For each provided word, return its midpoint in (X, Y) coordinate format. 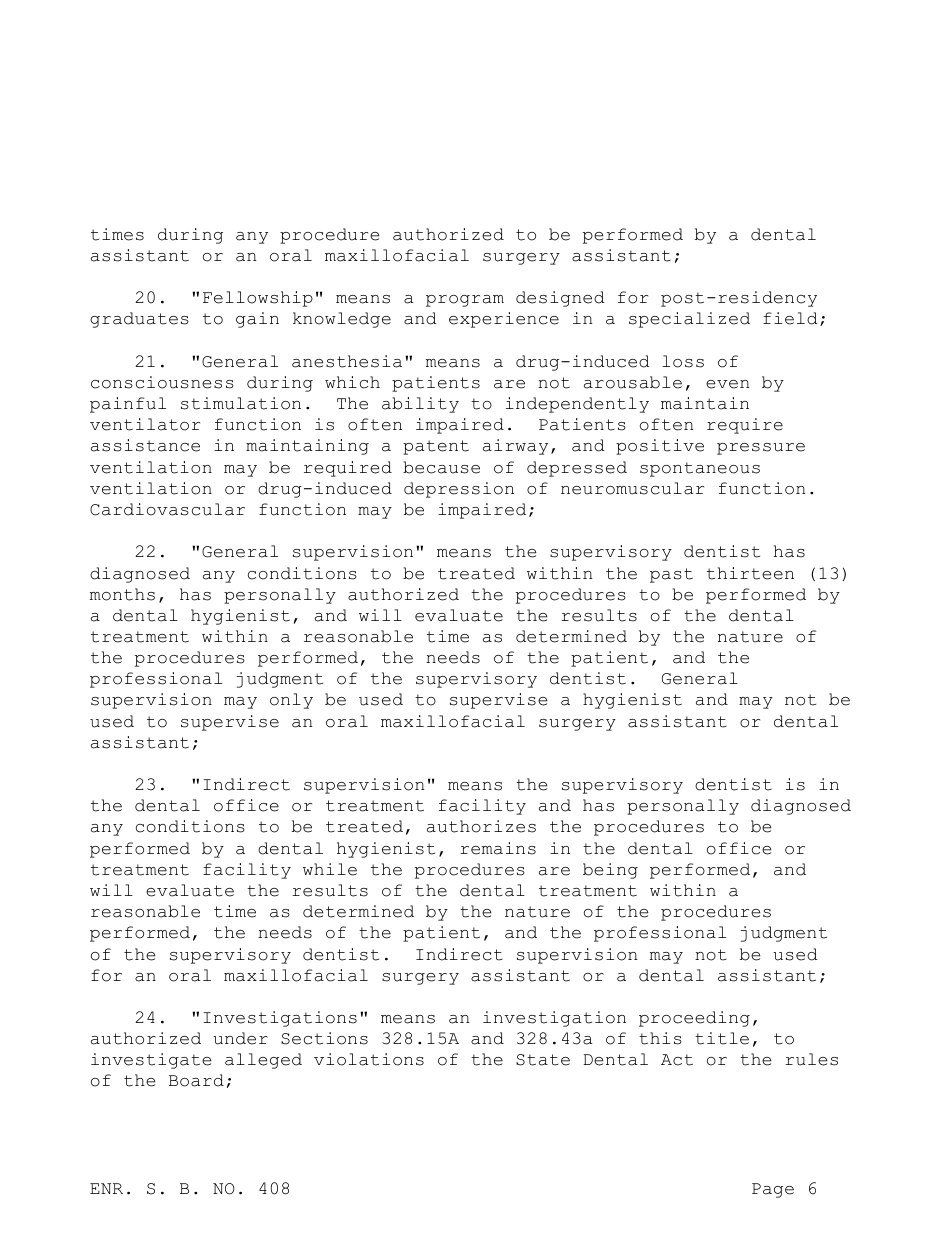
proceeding (694, 1019)
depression (459, 490)
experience (504, 320)
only (291, 701)
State (543, 1060)
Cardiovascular (167, 509)
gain (257, 320)
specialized (689, 320)
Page (773, 1190)
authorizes (481, 826)
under (240, 1038)
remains (498, 848)
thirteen (750, 573)
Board (196, 1080)
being (610, 871)
